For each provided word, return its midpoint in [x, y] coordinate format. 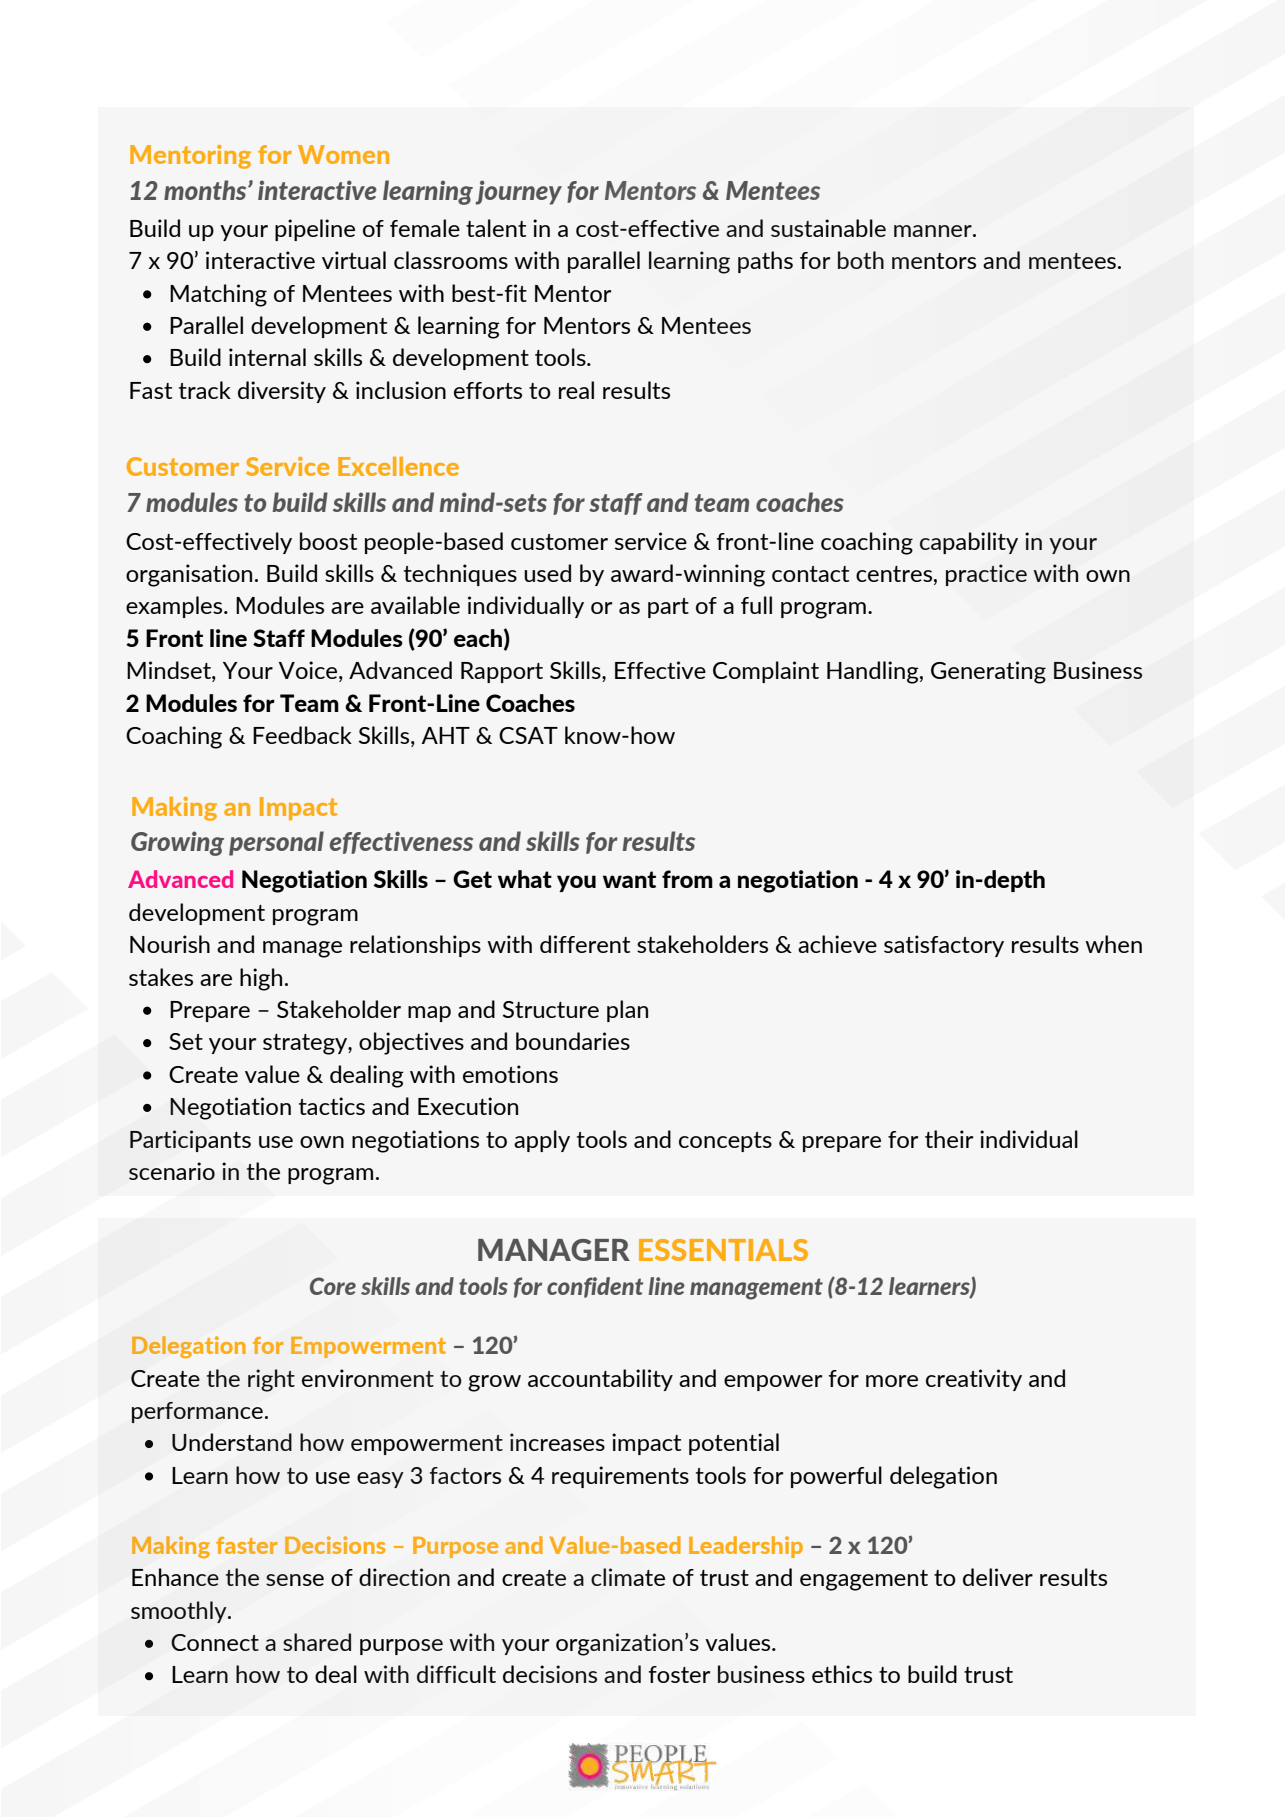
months [206, 190]
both [861, 260]
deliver [998, 1577]
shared [317, 1642]
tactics [332, 1106]
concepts [725, 1142]
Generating [988, 672]
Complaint [766, 672]
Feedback [302, 735]
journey [518, 192]
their [949, 1139]
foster [679, 1674]
